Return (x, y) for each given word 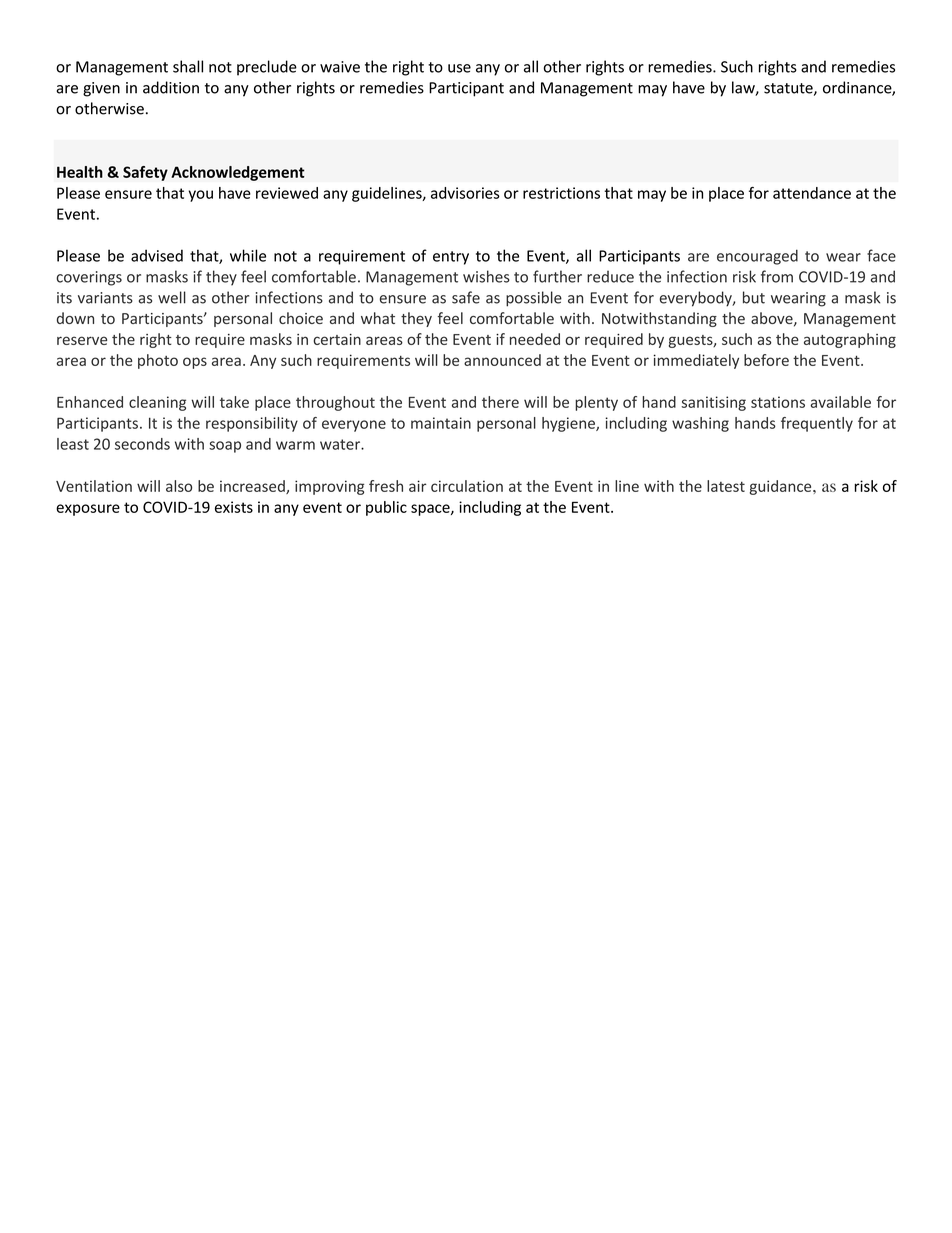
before (766, 360)
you (201, 196)
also (179, 486)
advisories (465, 193)
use (459, 68)
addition (171, 87)
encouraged (757, 257)
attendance (812, 193)
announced (502, 360)
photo (158, 361)
